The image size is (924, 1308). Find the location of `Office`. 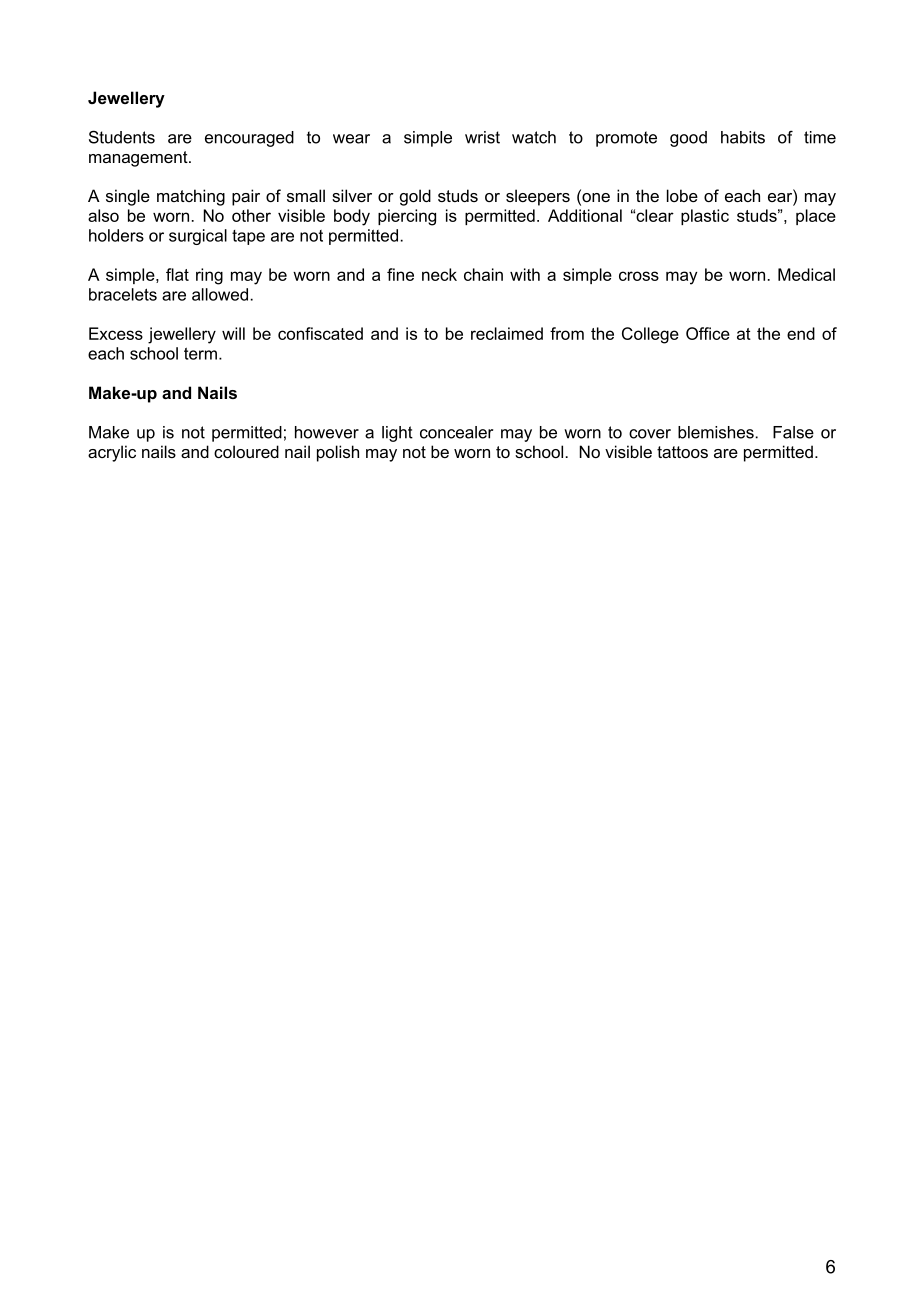

Office is located at coordinates (708, 333).
